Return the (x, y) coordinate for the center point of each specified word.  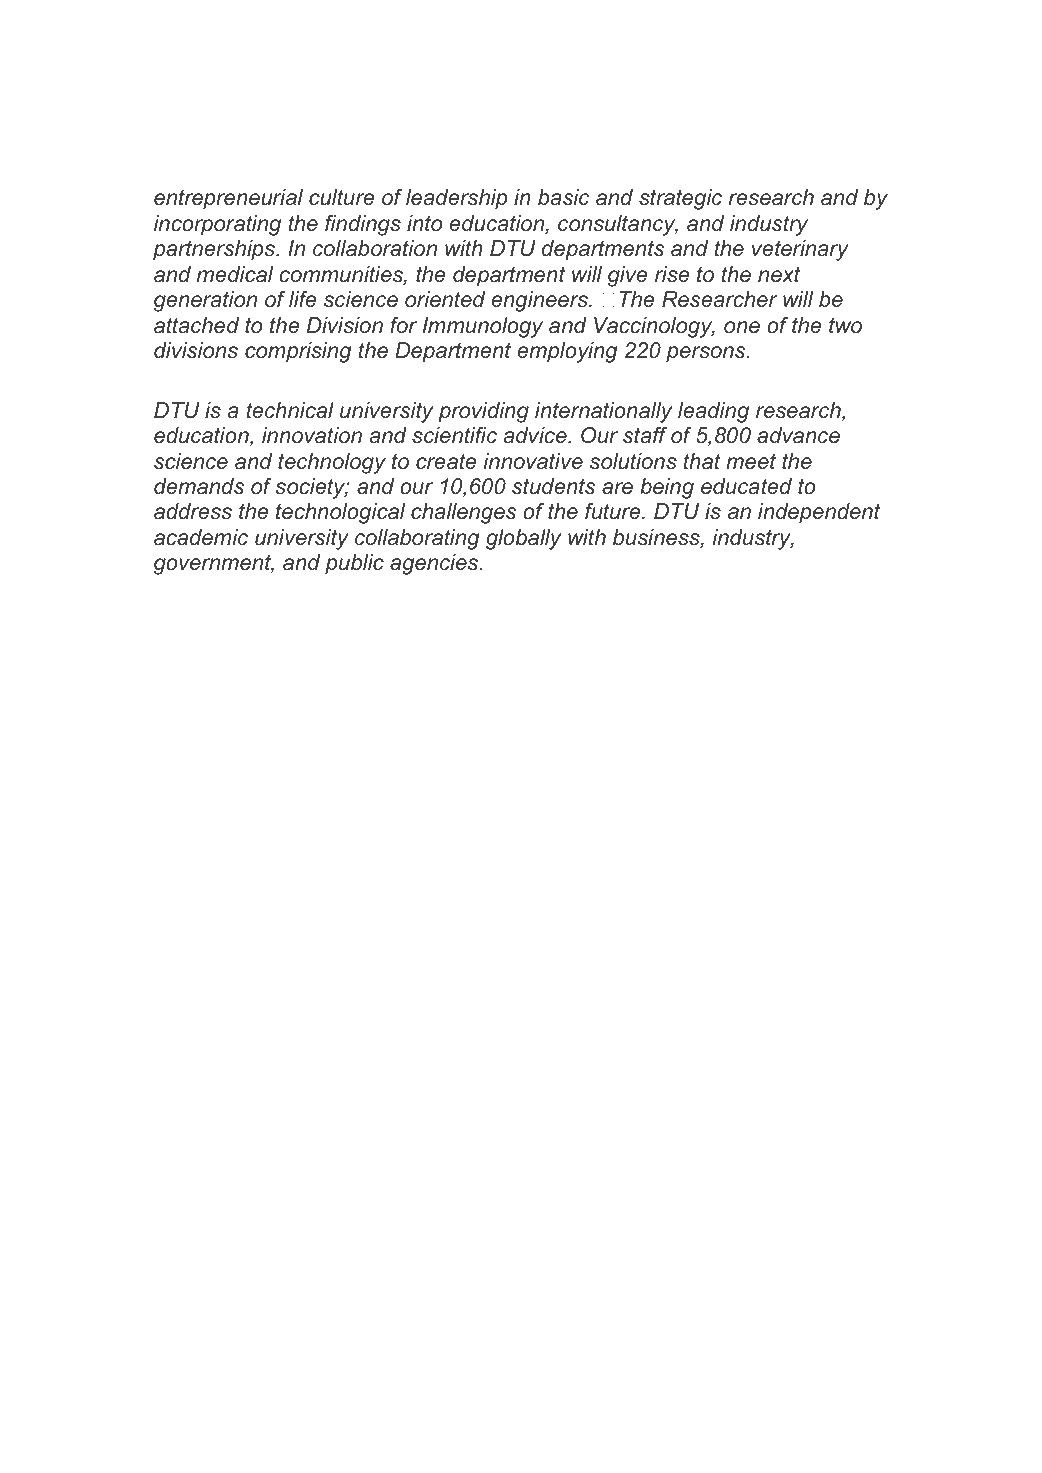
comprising (298, 352)
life (302, 299)
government (214, 564)
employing (567, 352)
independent (819, 513)
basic (564, 197)
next (779, 275)
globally (524, 539)
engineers (541, 301)
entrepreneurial (228, 199)
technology (332, 463)
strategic (680, 199)
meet (751, 461)
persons (707, 354)
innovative (533, 461)
